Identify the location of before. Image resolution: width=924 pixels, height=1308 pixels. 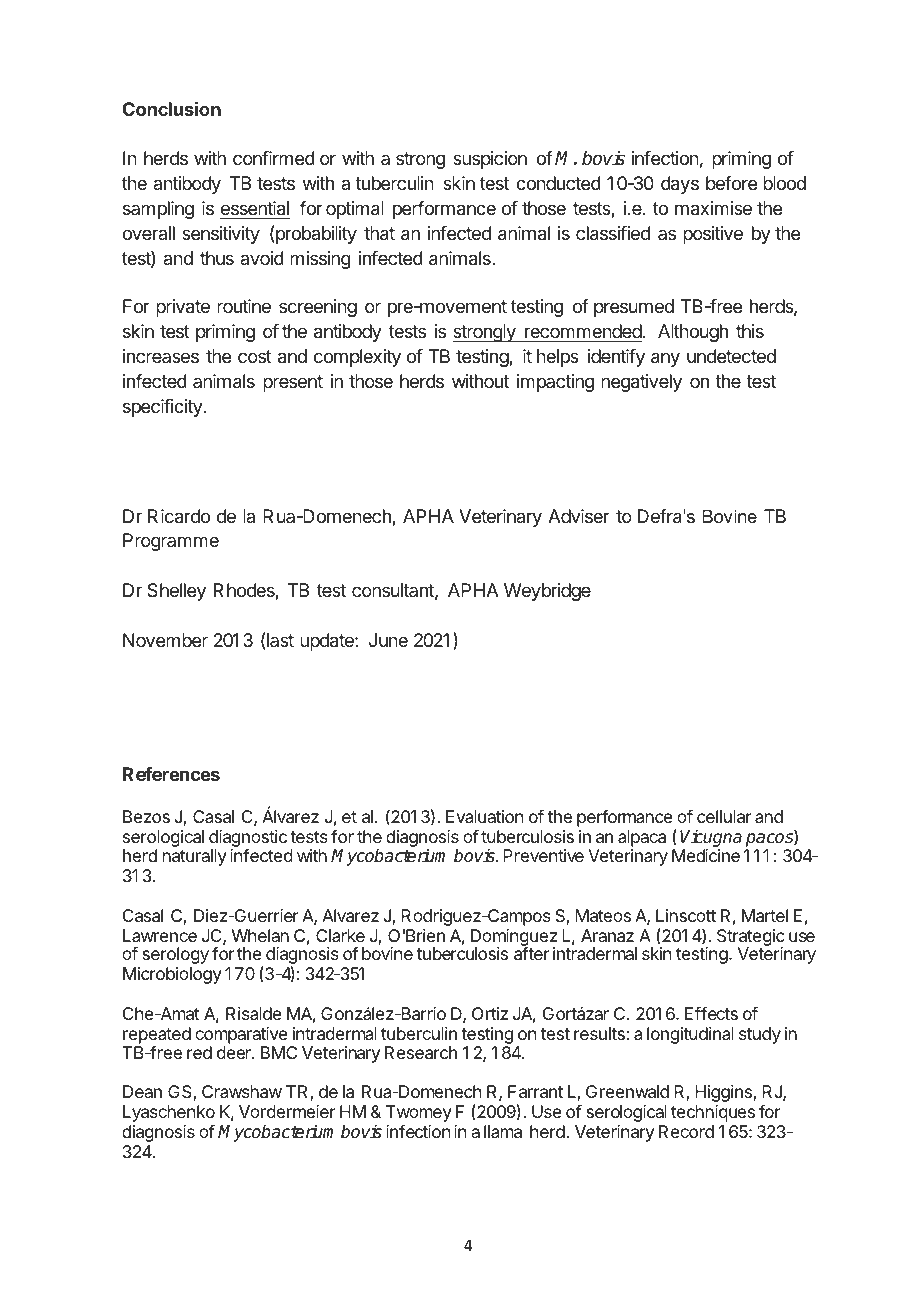
(731, 183).
